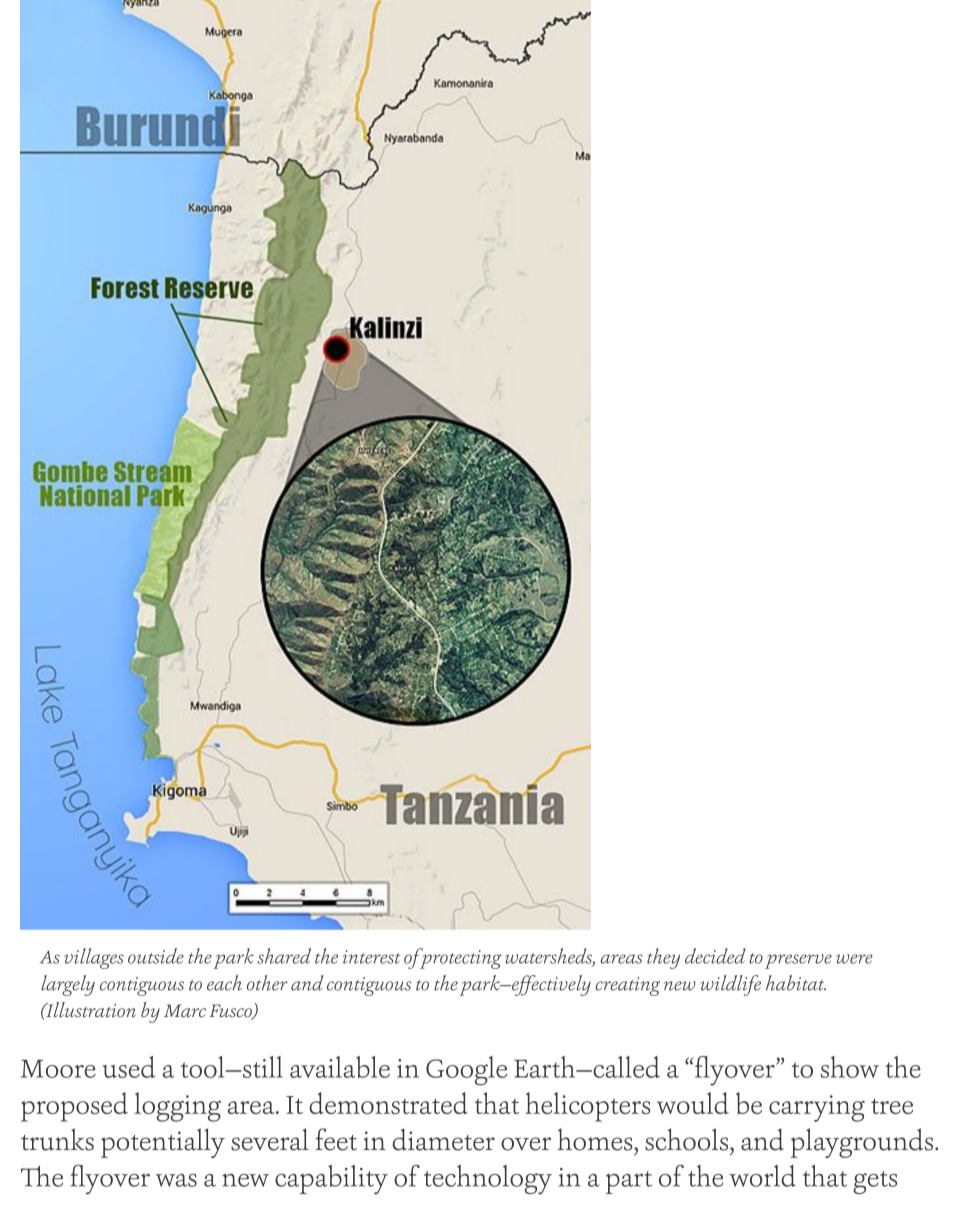  I want to click on demonstrated, so click(388, 1103).
